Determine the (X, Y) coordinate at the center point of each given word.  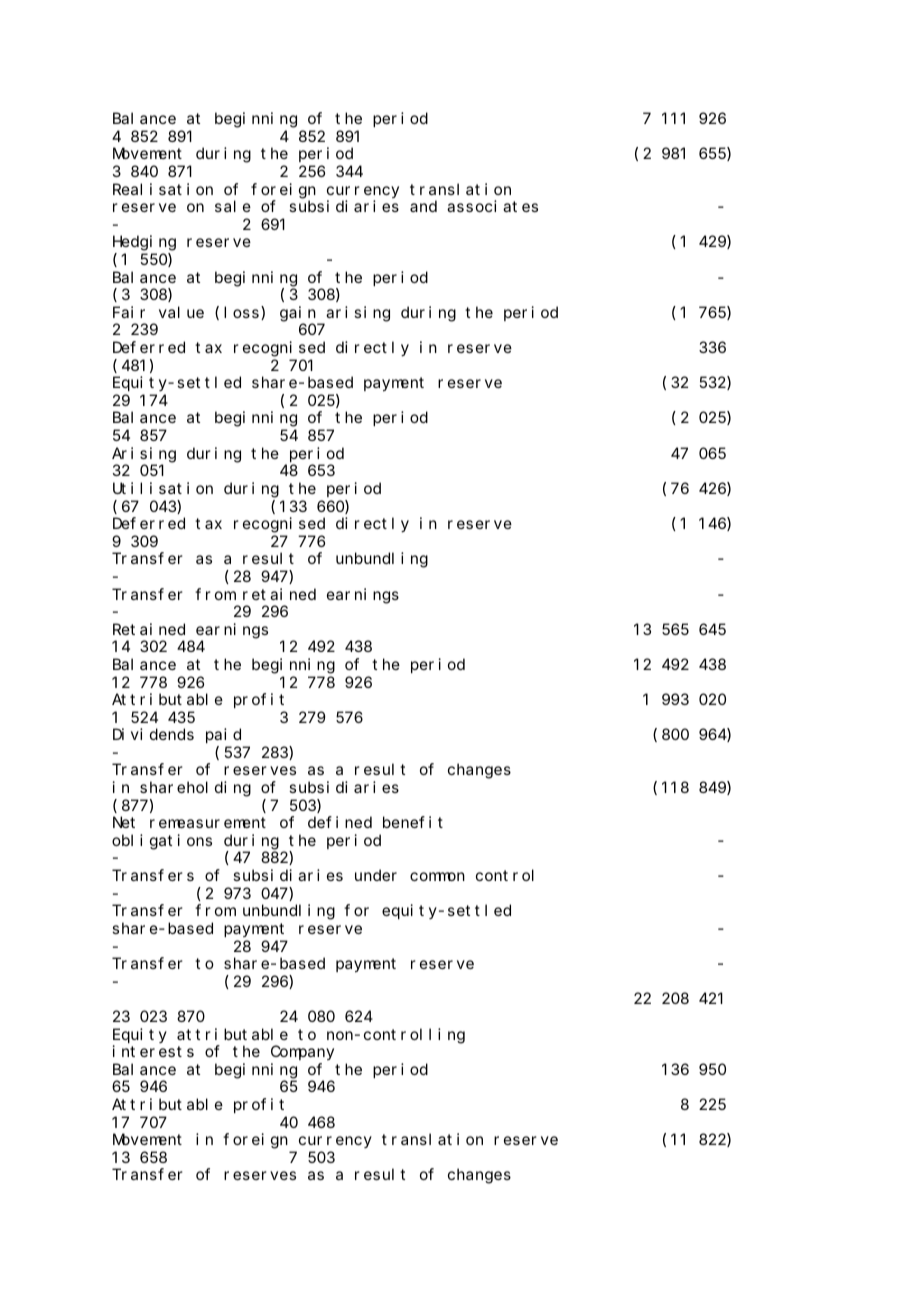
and (423, 206)
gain (298, 314)
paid (223, 735)
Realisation (163, 189)
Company (302, 1053)
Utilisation (163, 488)
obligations (162, 842)
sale (233, 206)
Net (124, 823)
